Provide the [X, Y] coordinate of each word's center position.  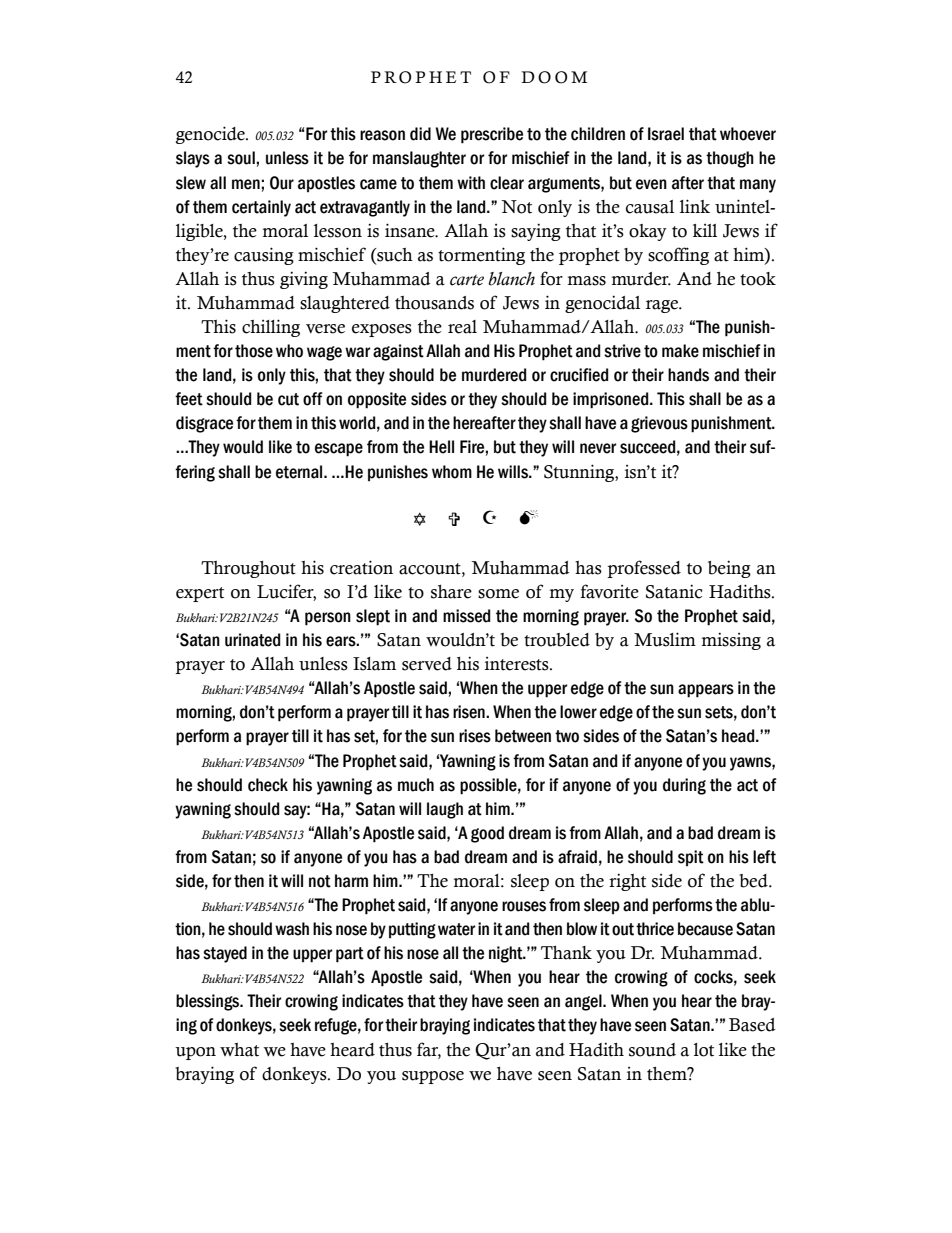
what [239, 1050]
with [471, 183]
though [730, 159]
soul [242, 158]
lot [704, 1050]
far [429, 1050]
